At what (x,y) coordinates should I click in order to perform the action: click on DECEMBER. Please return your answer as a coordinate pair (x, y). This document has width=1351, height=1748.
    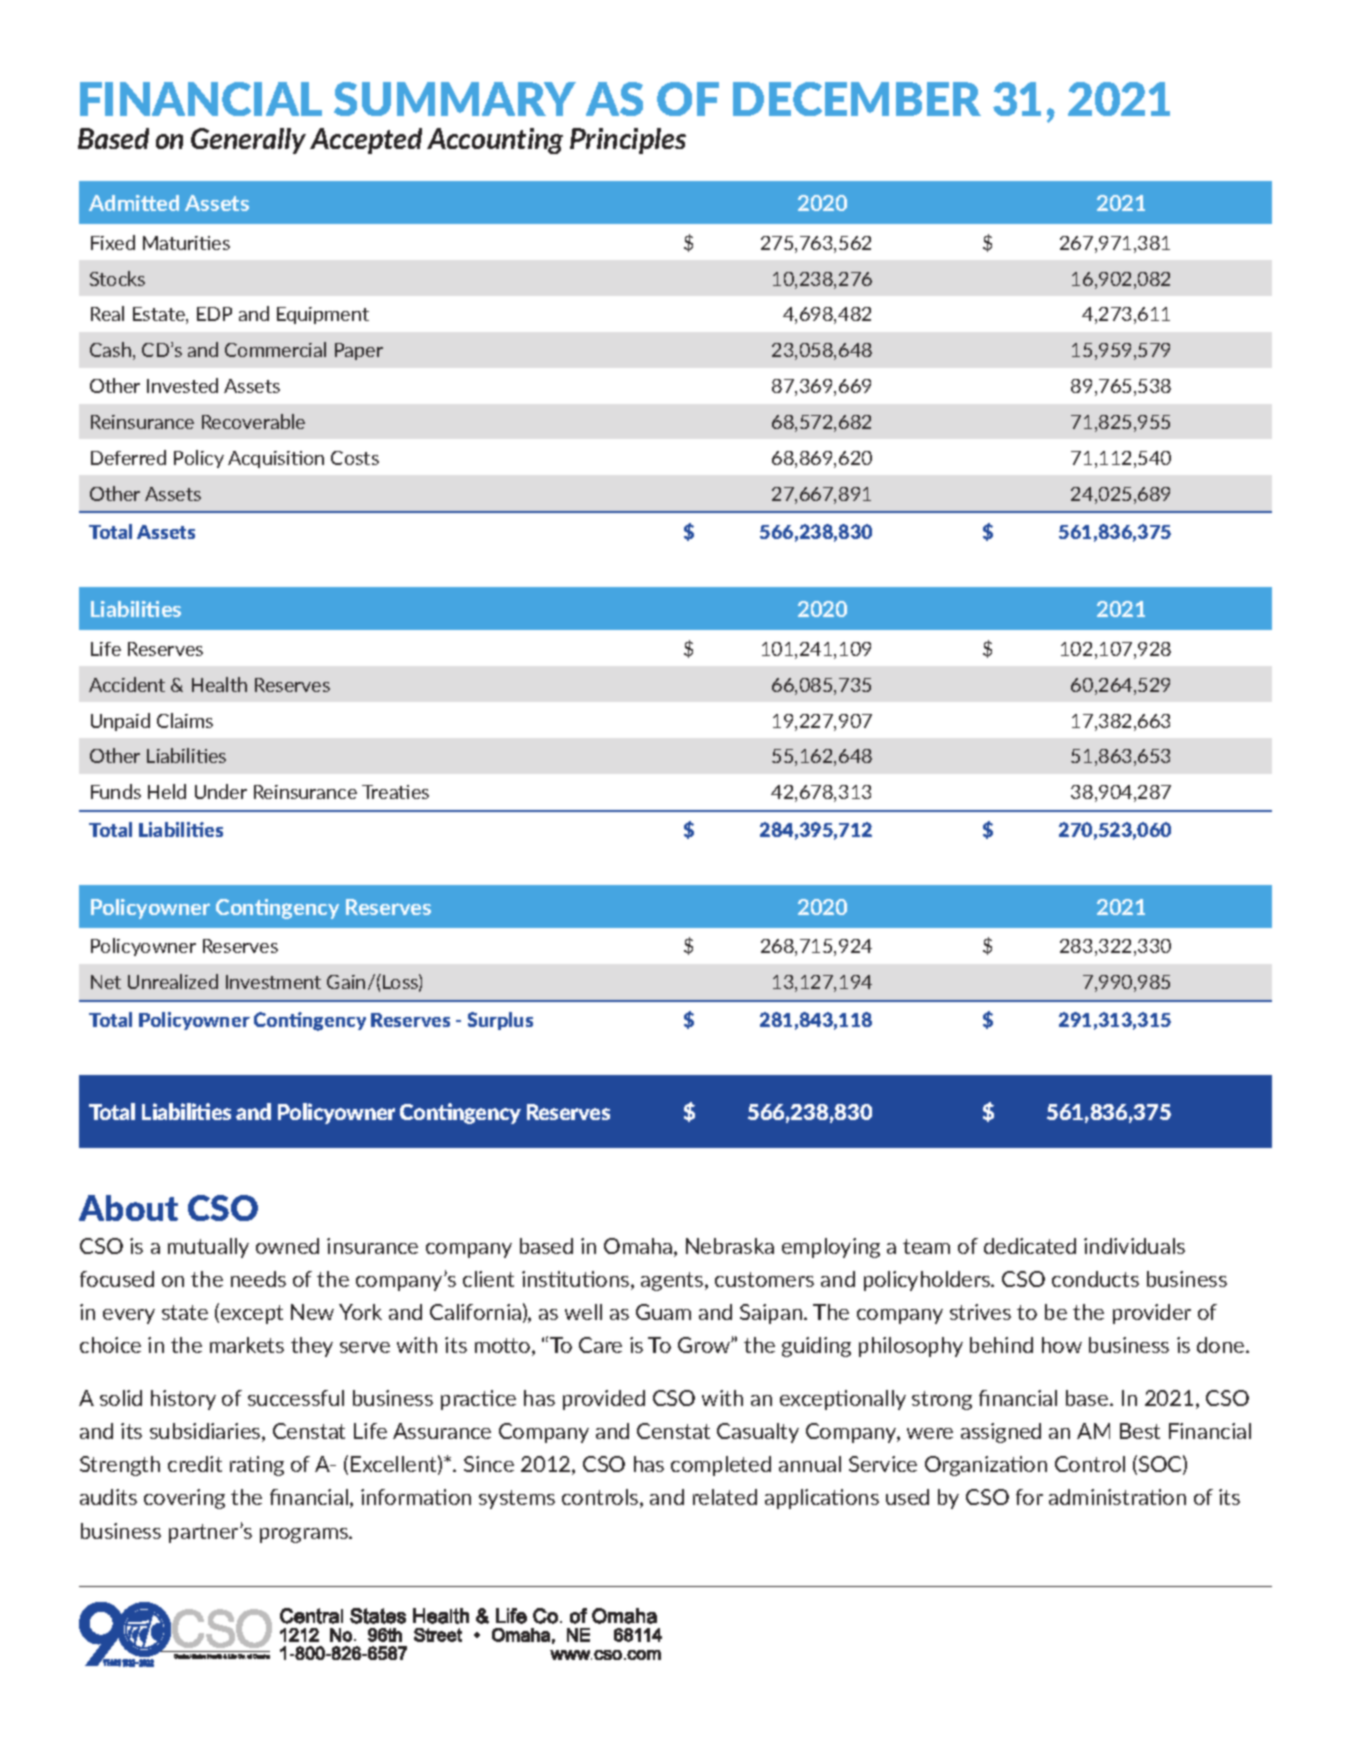
    Looking at the image, I should click on (857, 99).
